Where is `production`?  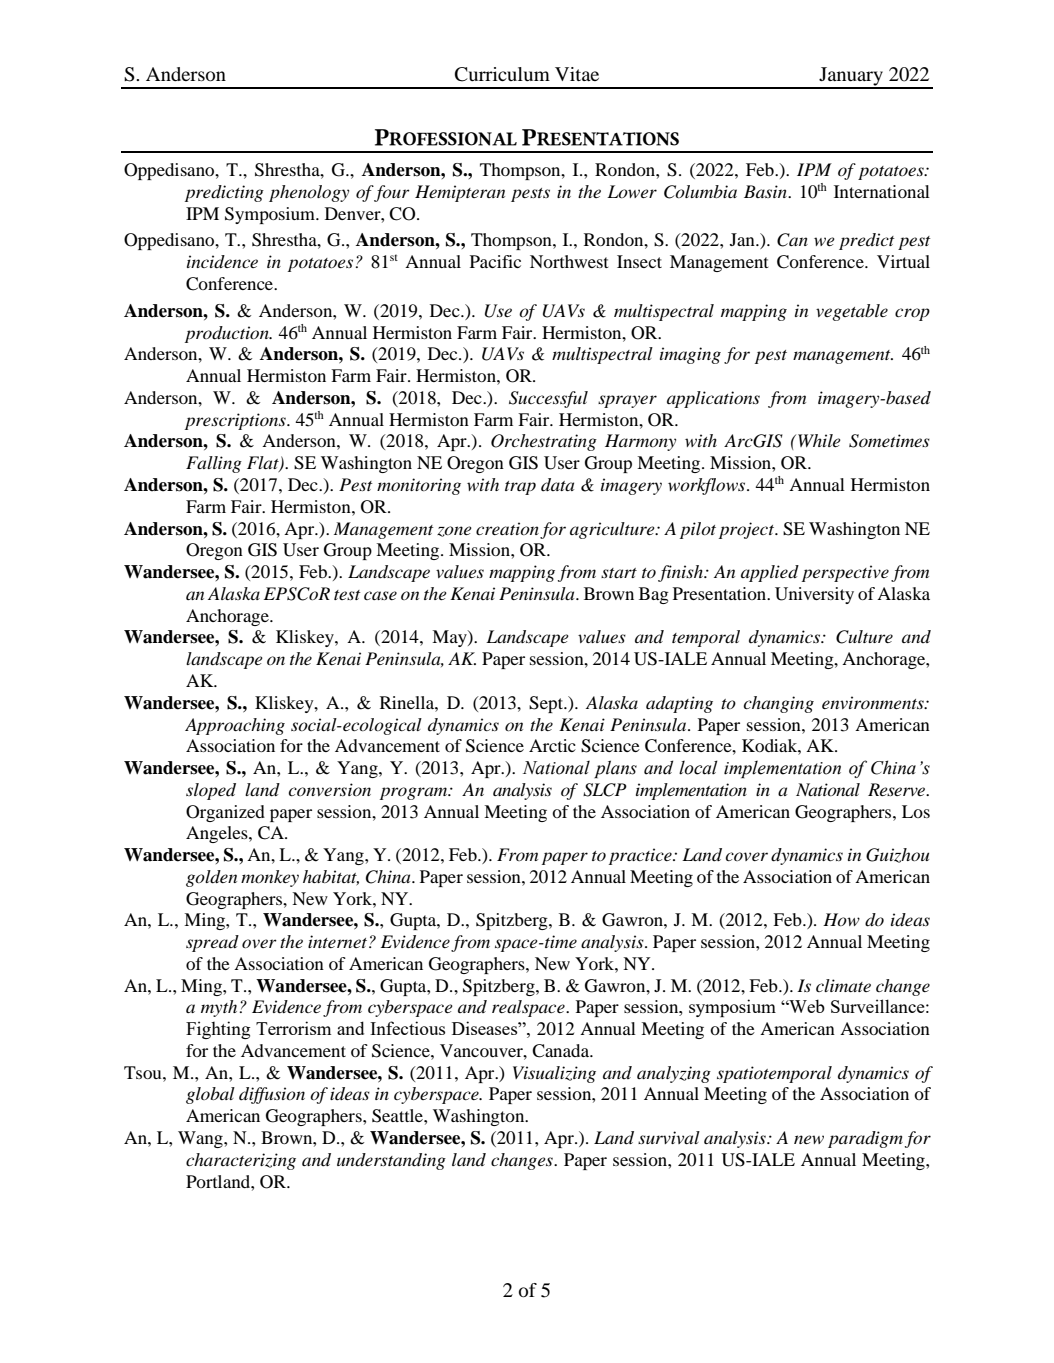 production is located at coordinates (228, 334).
